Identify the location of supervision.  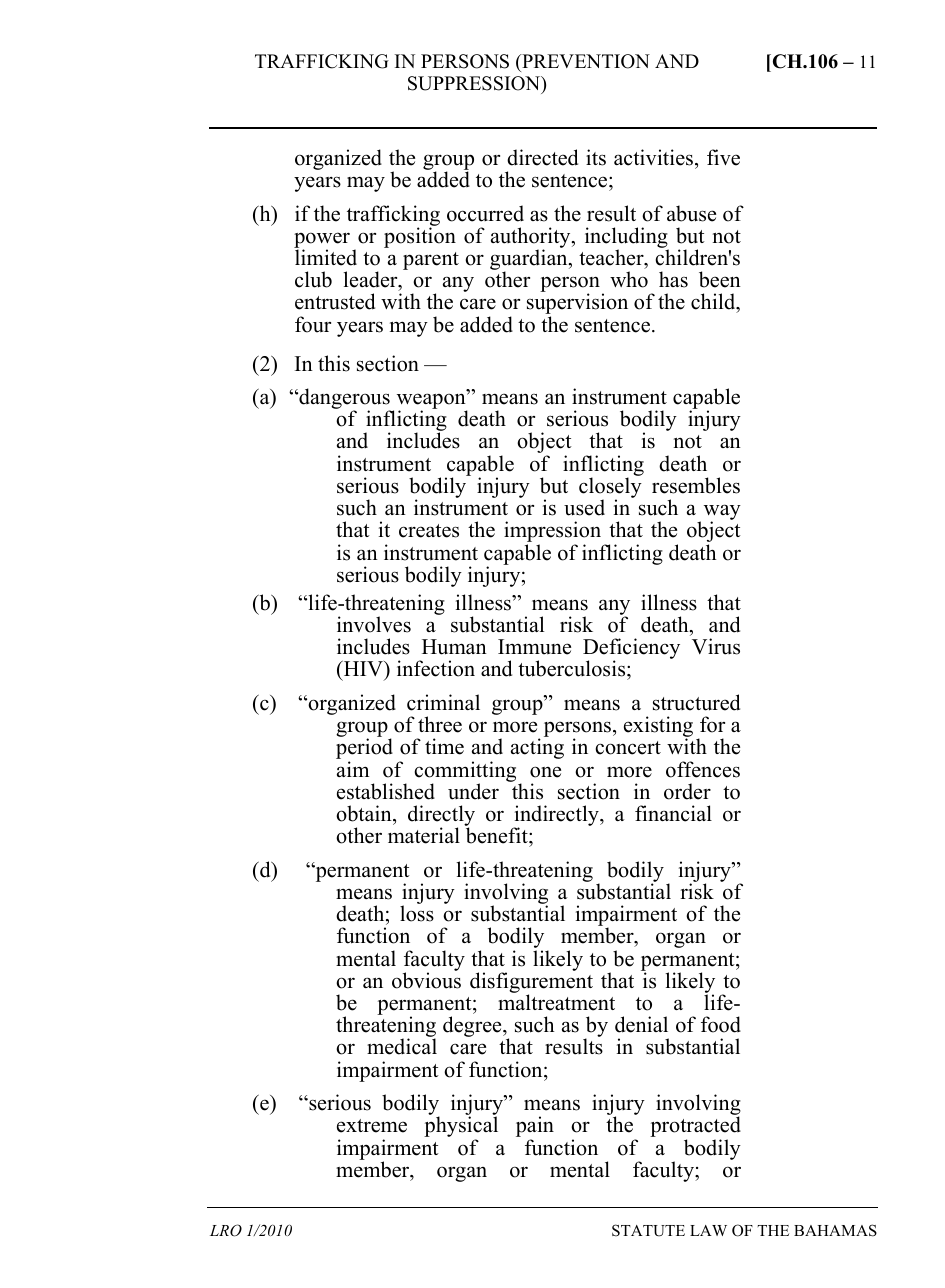
(577, 305).
